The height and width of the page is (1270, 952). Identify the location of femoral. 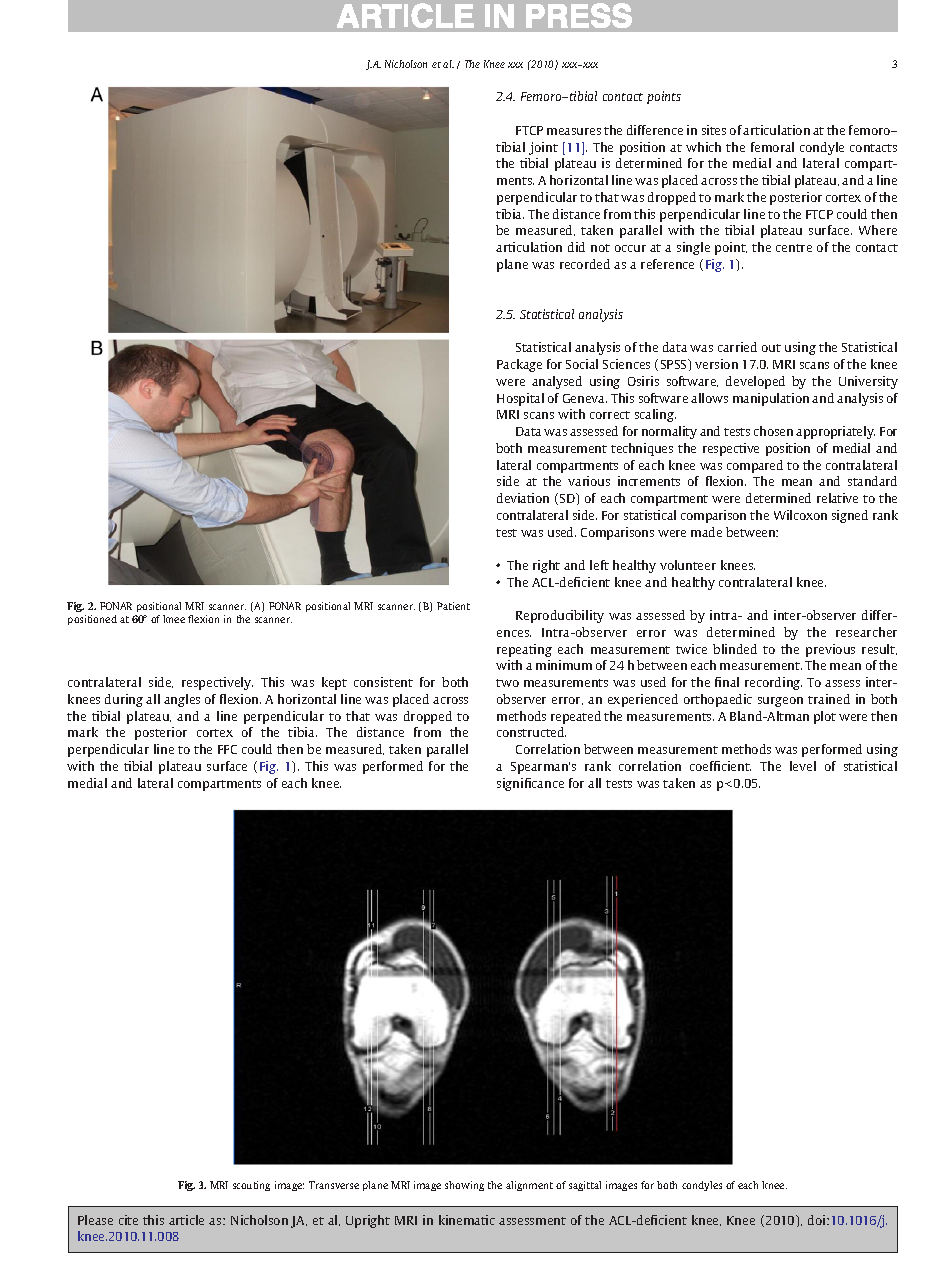
(772, 147).
